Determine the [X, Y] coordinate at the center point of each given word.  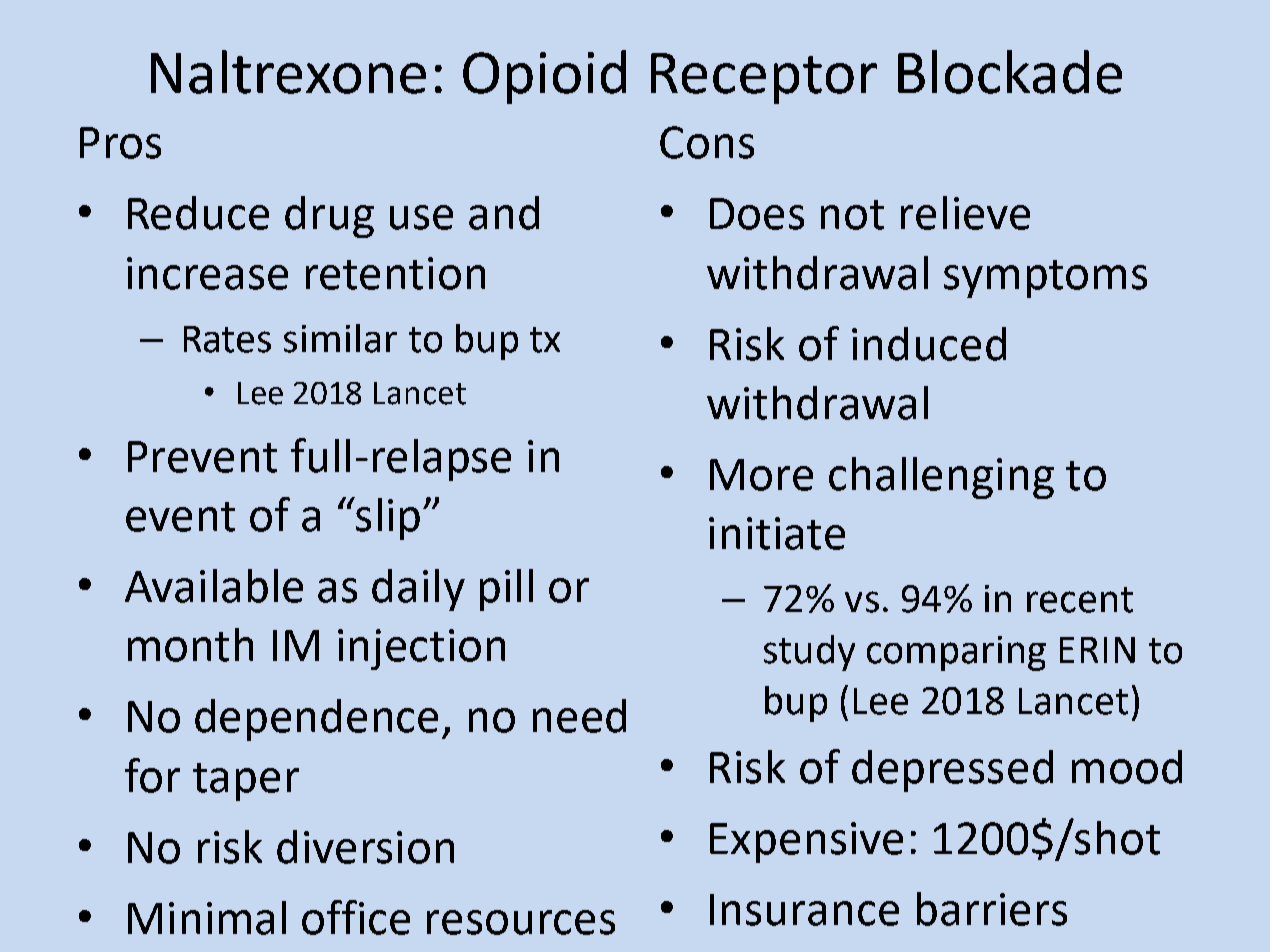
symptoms [1045, 279]
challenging [941, 478]
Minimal [207, 918]
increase [207, 273]
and [504, 213]
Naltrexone [288, 72]
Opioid [544, 77]
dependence [316, 720]
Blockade [1010, 72]
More [761, 475]
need [579, 716]
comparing [956, 653]
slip [387, 518]
